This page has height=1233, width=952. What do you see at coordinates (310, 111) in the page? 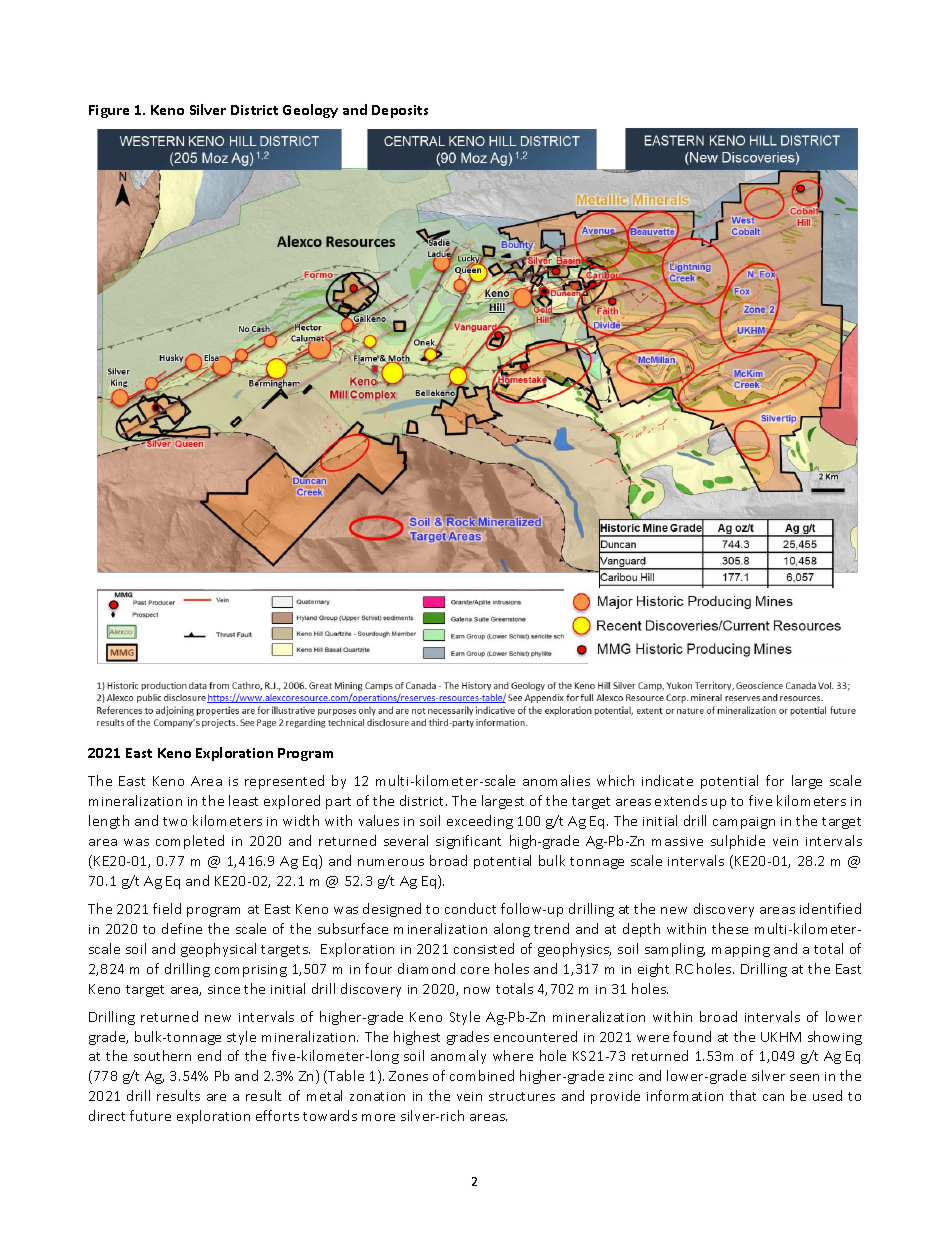
I see `Geology` at bounding box center [310, 111].
